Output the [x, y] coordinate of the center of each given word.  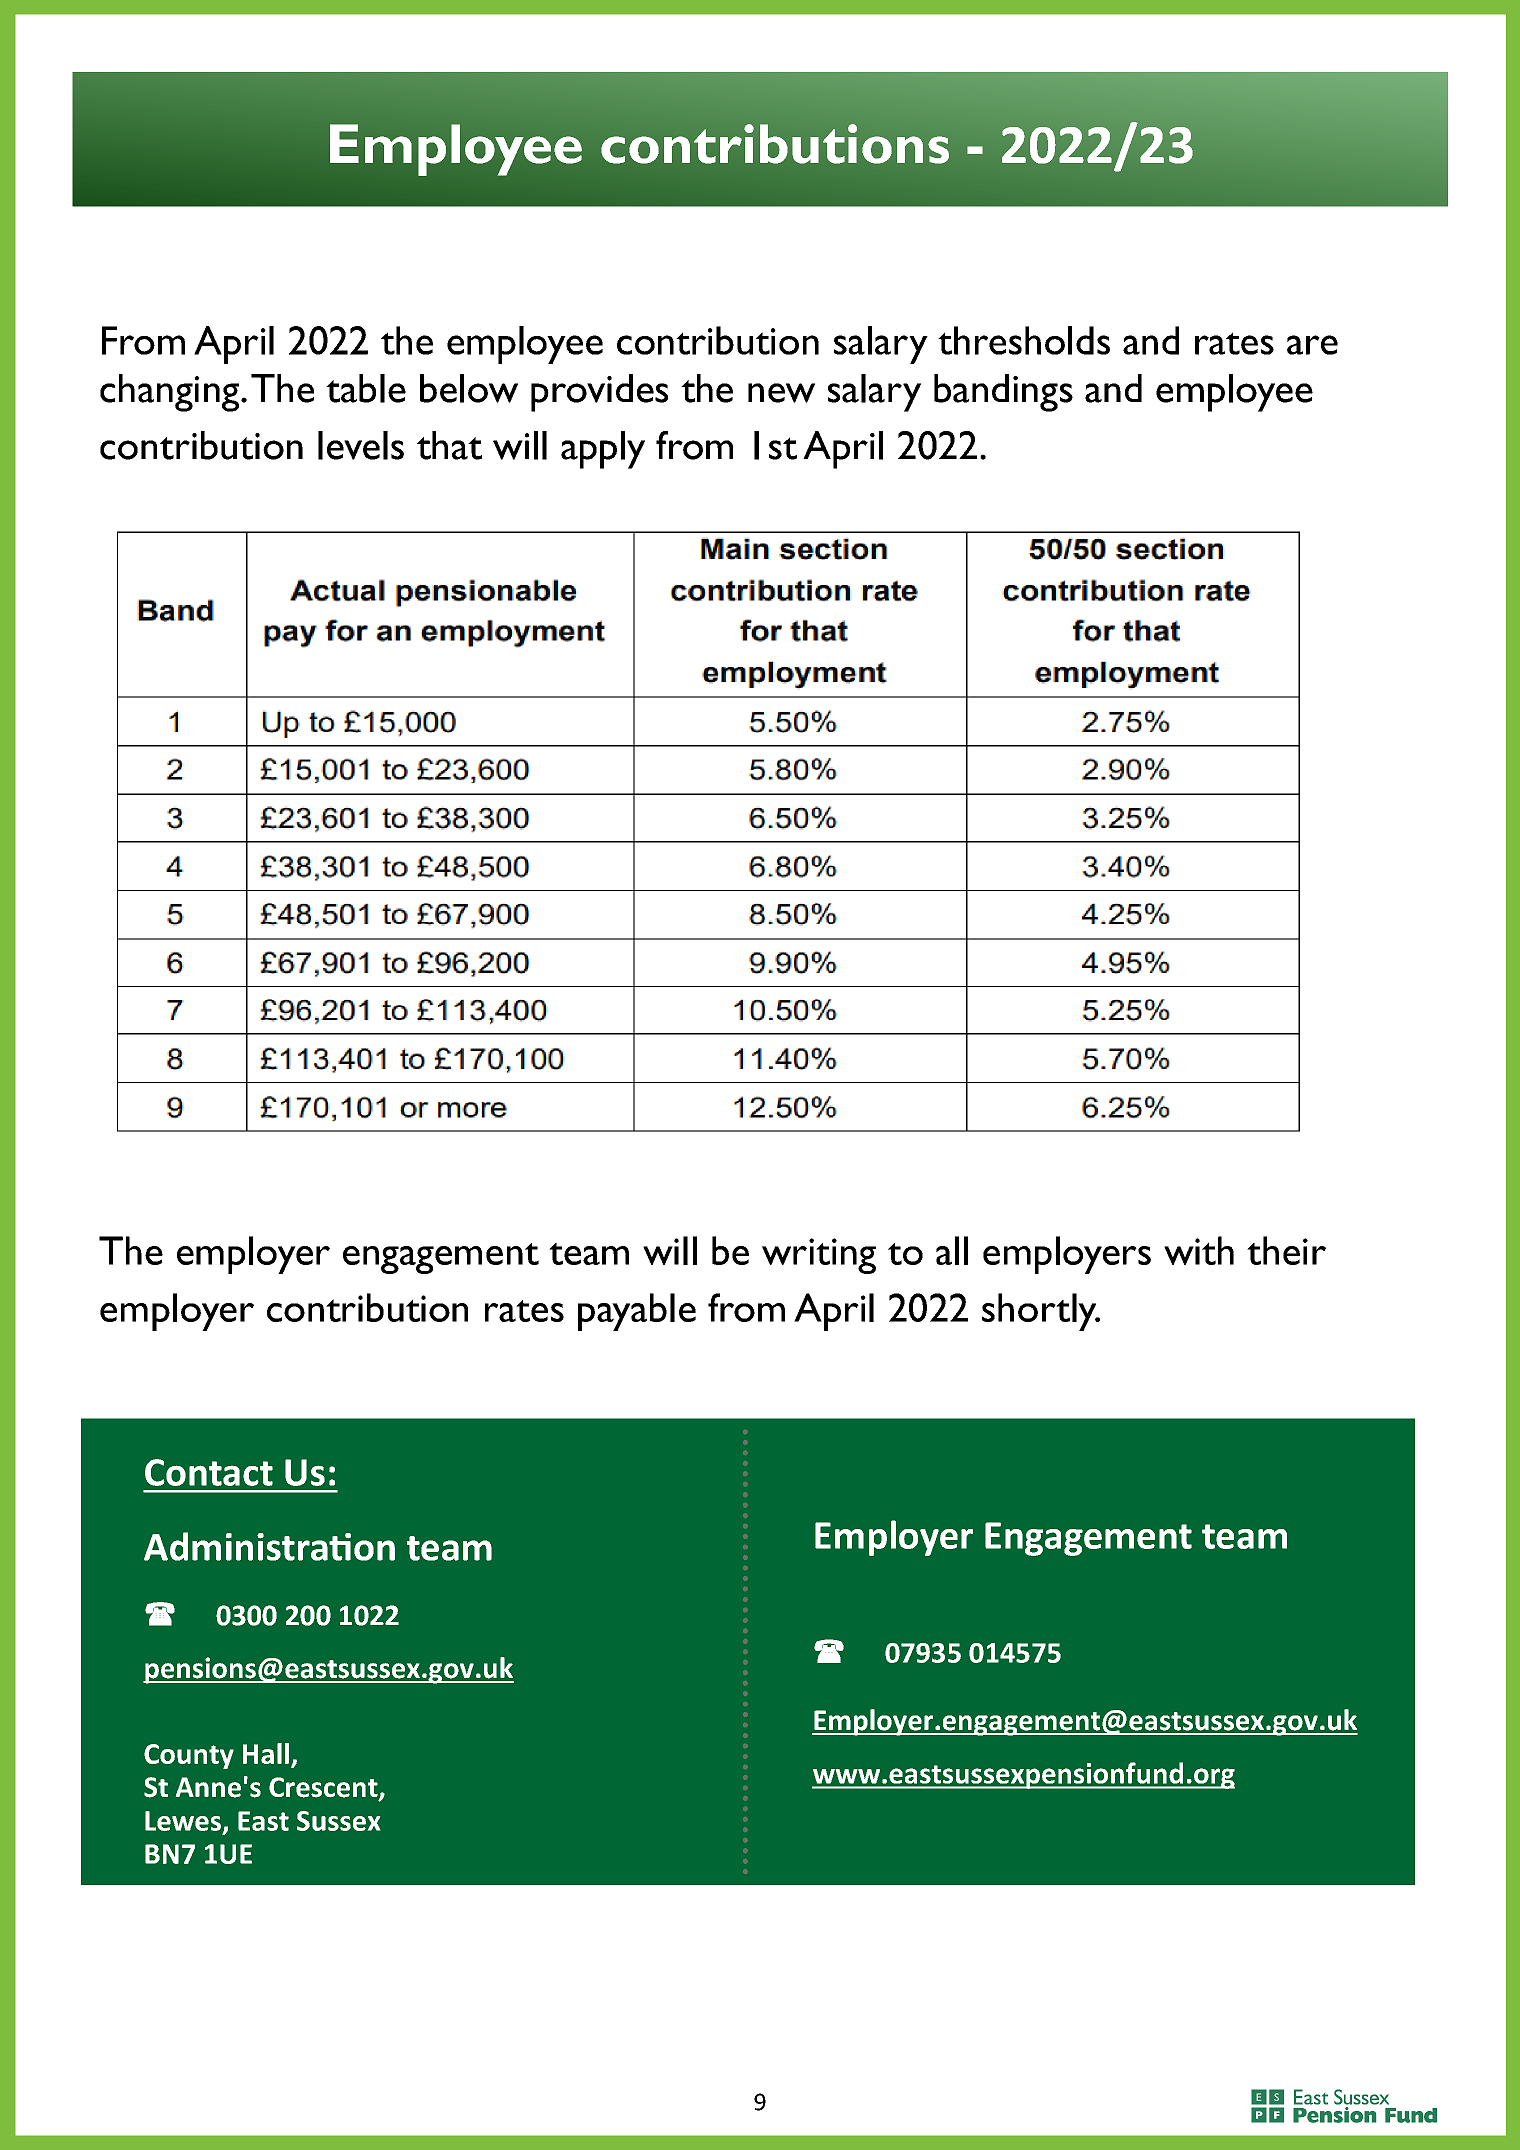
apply [603, 450]
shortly [1040, 1312]
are [1312, 345]
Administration [269, 1546]
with [1199, 1250]
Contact [209, 1472]
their [1286, 1250]
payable [637, 1312]
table [366, 388]
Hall [266, 1753]
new [781, 393]
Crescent [324, 1788]
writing [819, 1256]
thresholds [1024, 340]
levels [361, 445]
